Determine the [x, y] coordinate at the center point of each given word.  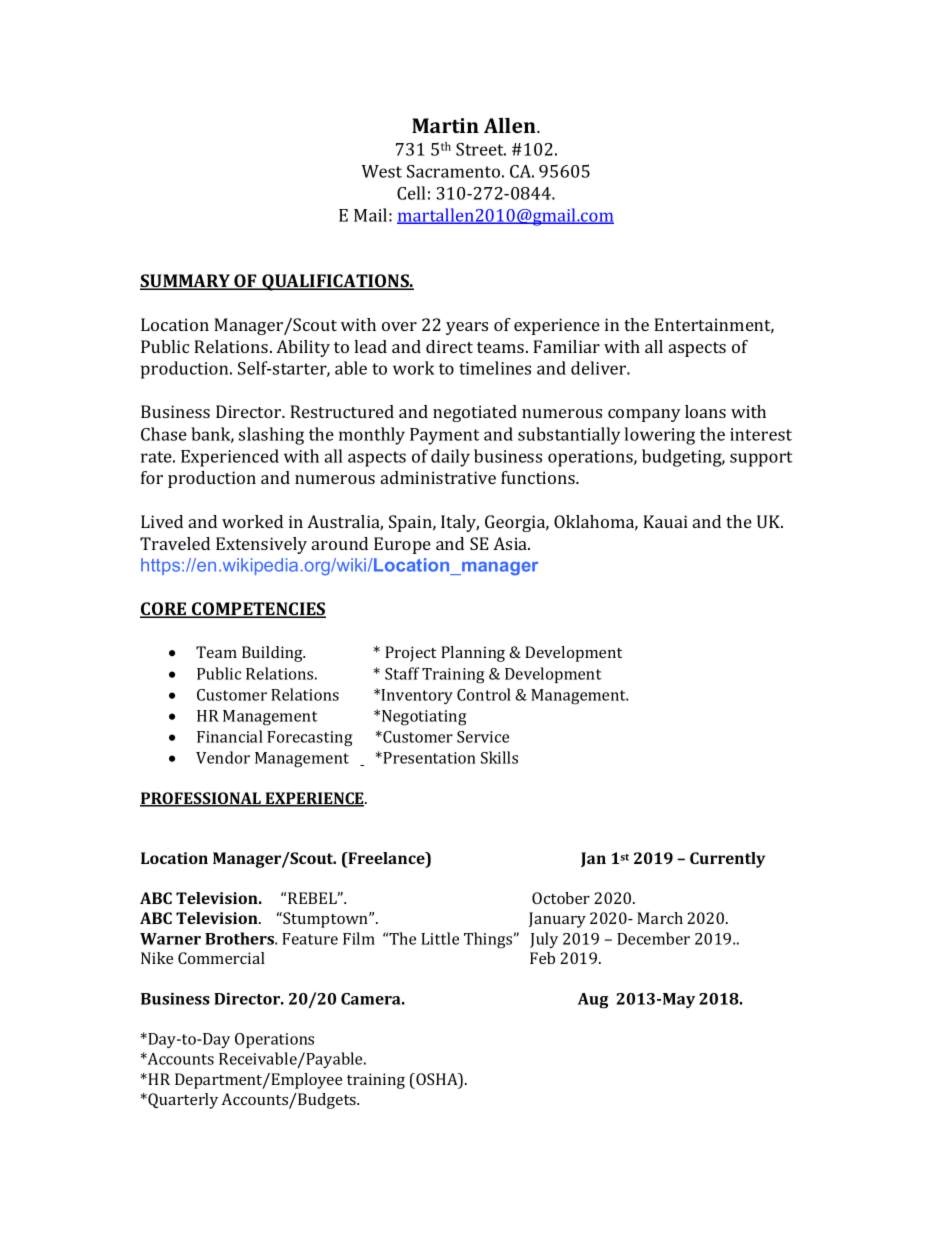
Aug [593, 1001]
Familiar [566, 346]
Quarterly [182, 1101]
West [382, 171]
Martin [445, 125]
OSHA [437, 1080]
